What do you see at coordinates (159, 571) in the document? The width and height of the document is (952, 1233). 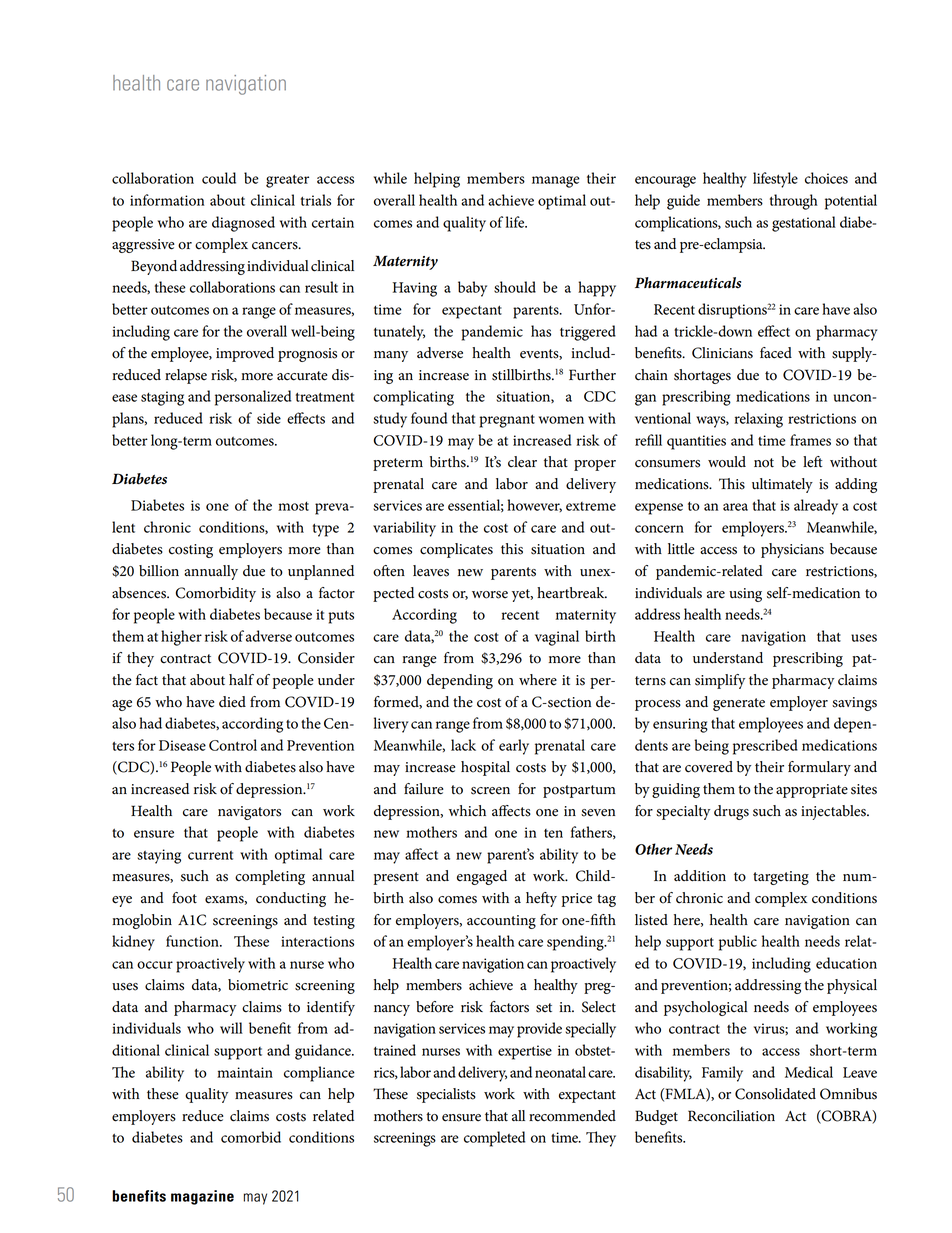 I see `billion` at bounding box center [159, 571].
